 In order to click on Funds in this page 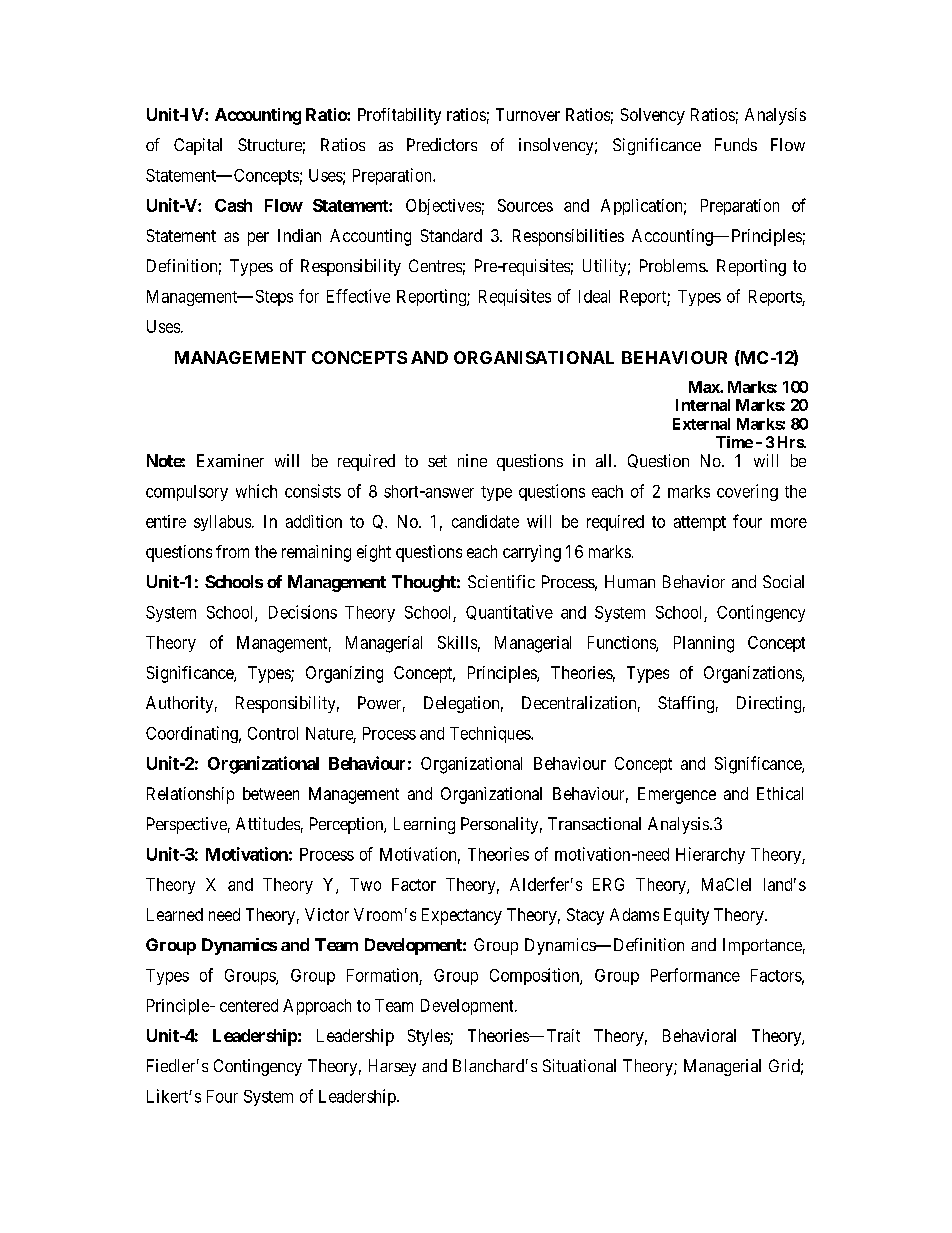, I will do `click(736, 144)`.
